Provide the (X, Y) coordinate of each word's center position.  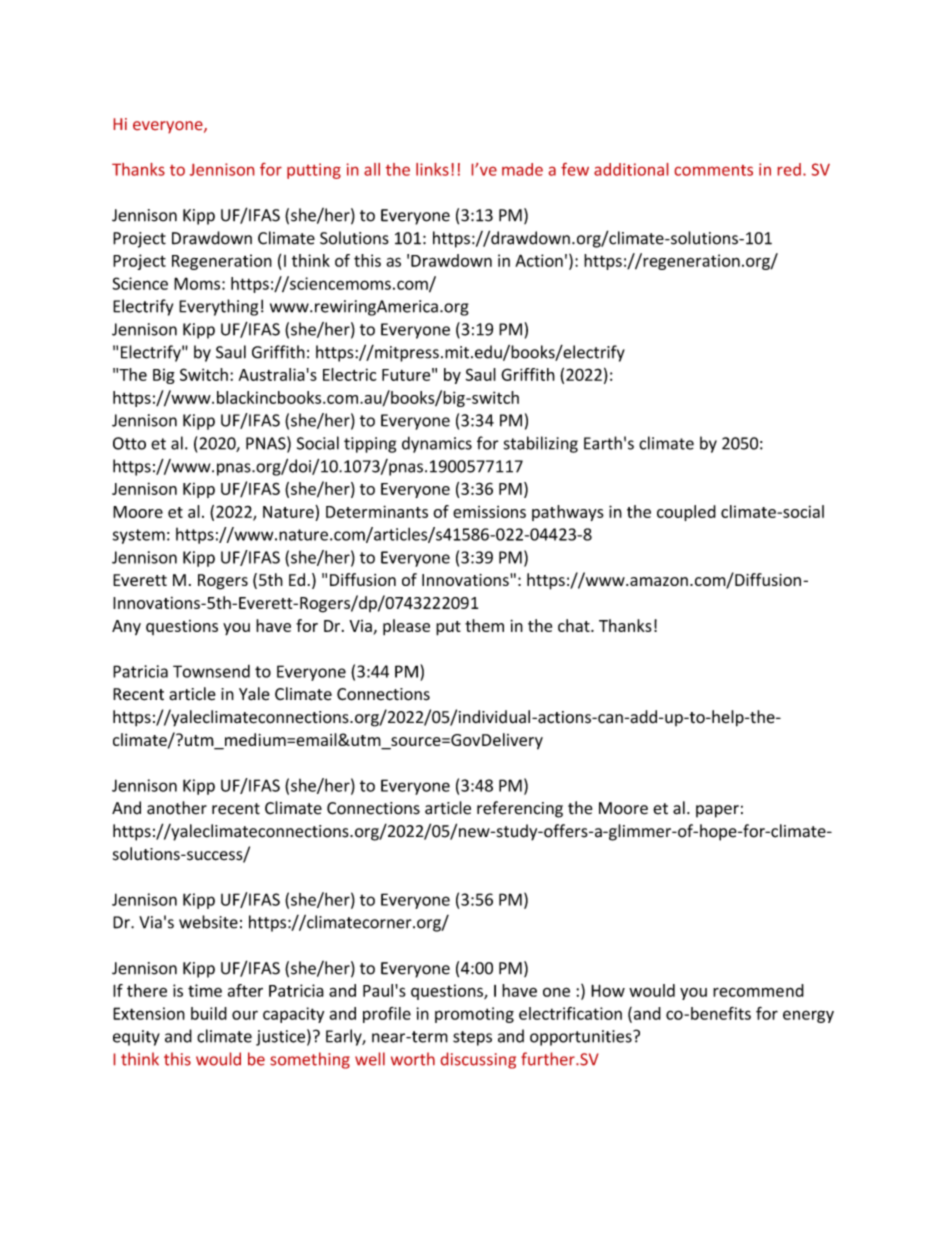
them (484, 625)
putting (314, 171)
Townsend (211, 671)
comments (714, 170)
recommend (758, 990)
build (209, 1013)
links (432, 169)
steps (472, 1038)
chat (575, 625)
